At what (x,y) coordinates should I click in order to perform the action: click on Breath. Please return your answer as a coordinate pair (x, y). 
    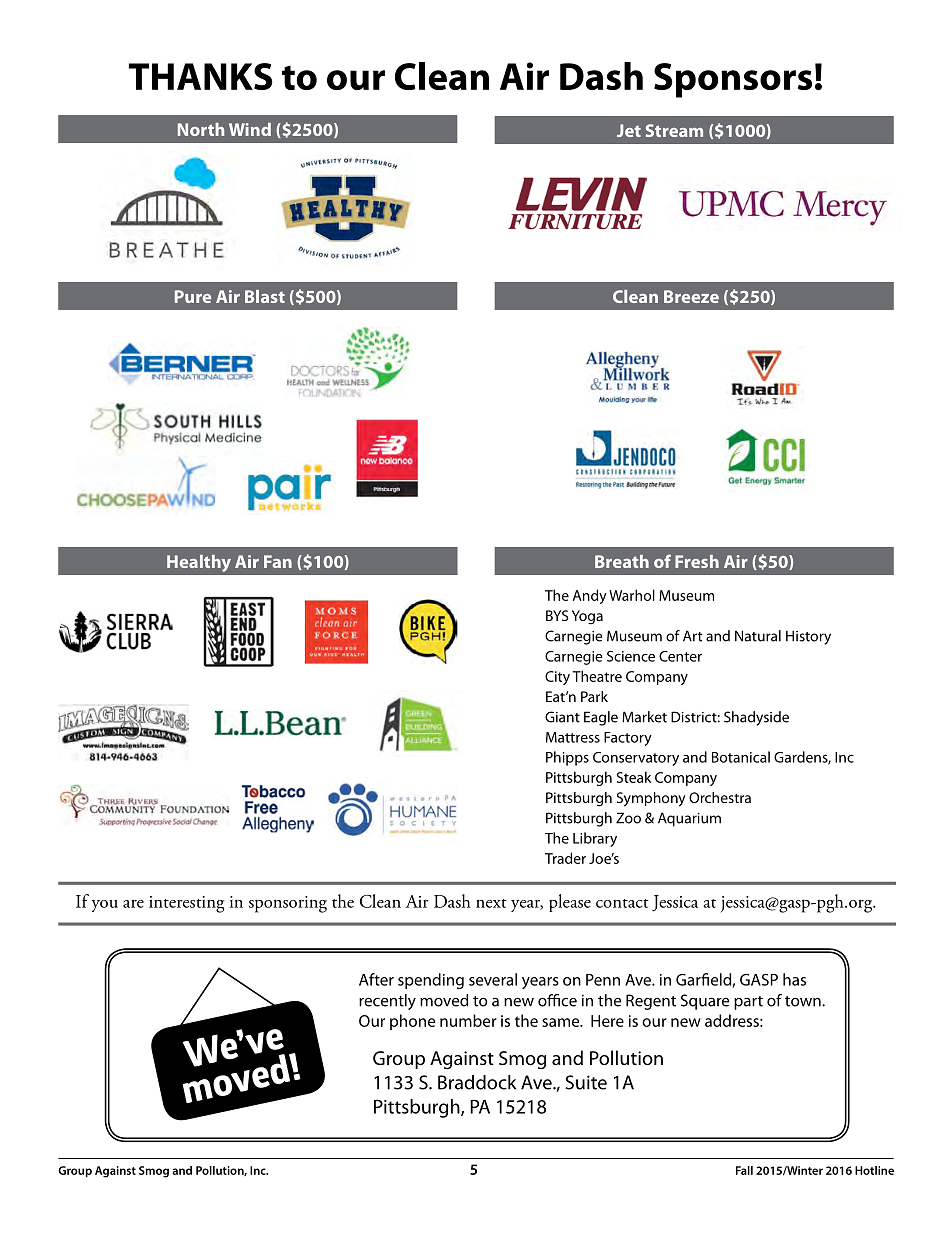
    Looking at the image, I should click on (622, 561).
